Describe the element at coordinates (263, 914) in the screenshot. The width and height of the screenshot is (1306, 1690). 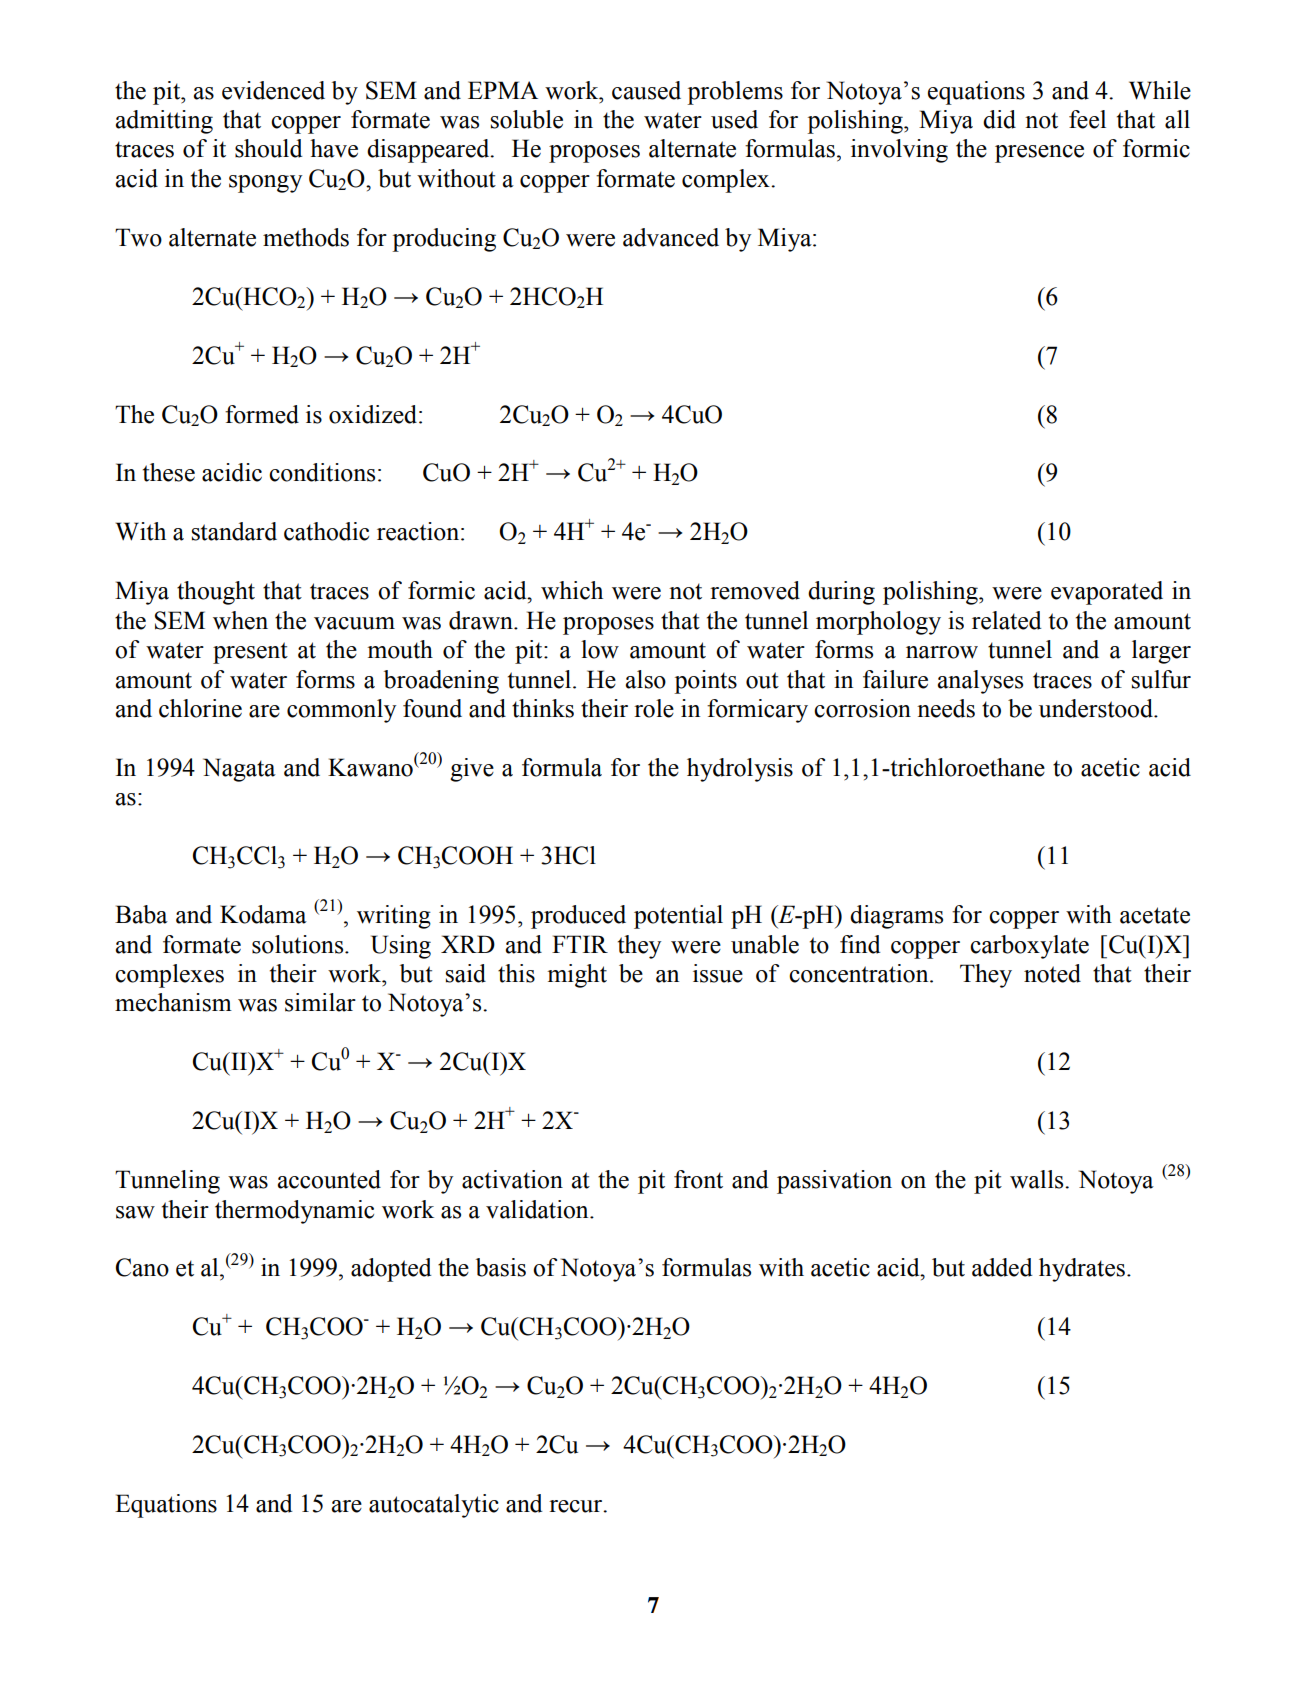
I see `Kodama` at that location.
